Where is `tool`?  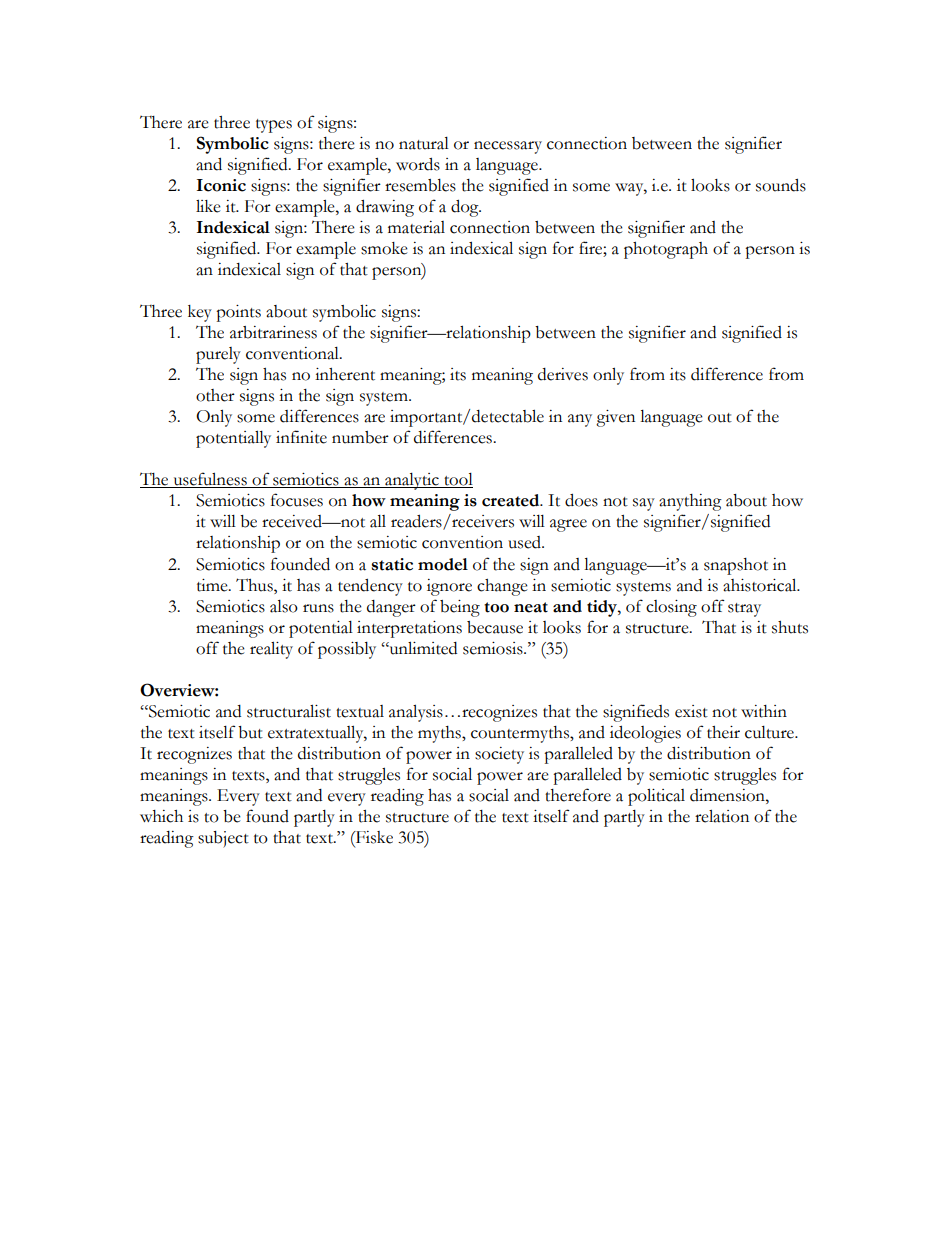 tool is located at coordinates (457, 480).
